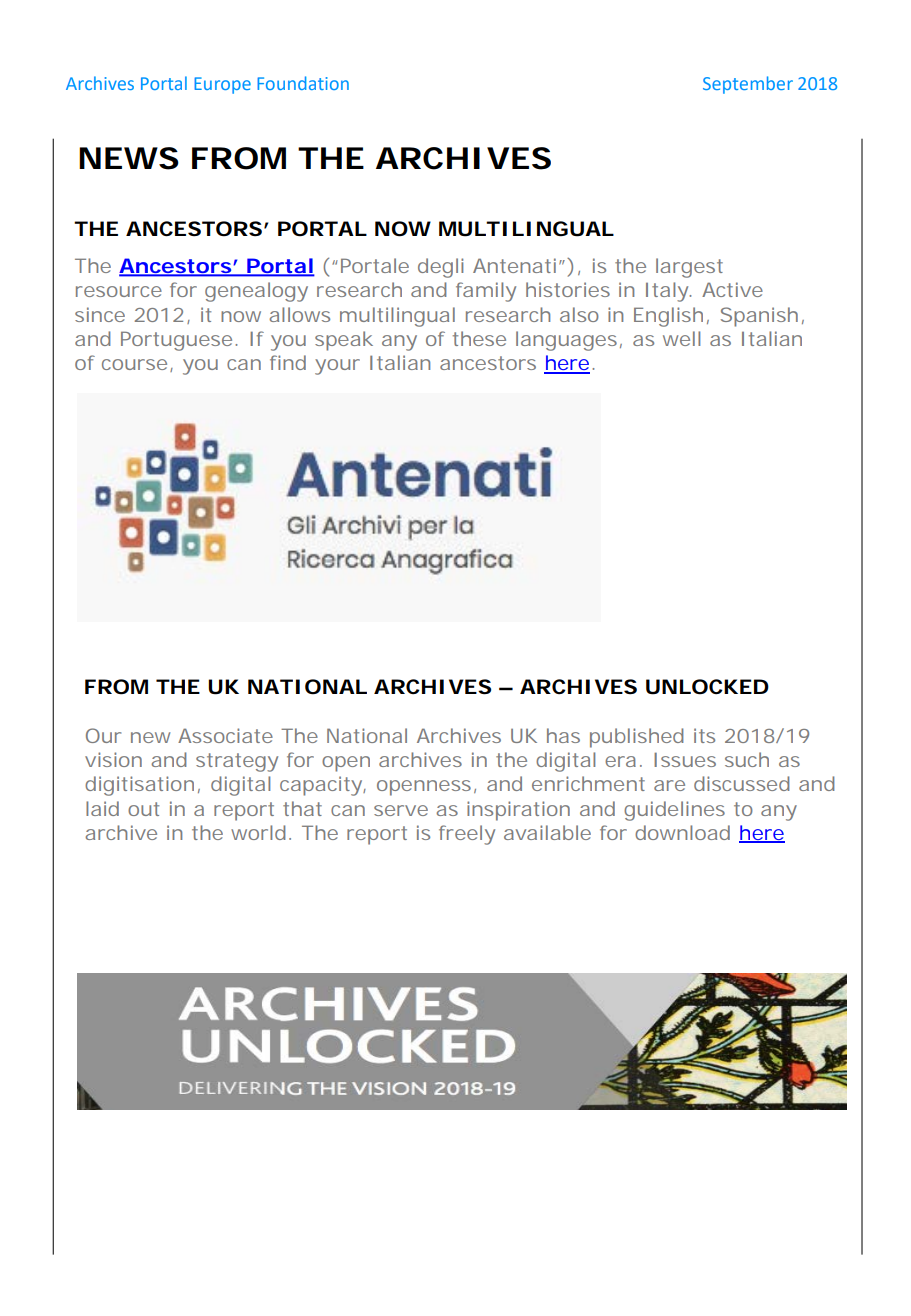  What do you see at coordinates (143, 809) in the image?
I see `out` at bounding box center [143, 809].
